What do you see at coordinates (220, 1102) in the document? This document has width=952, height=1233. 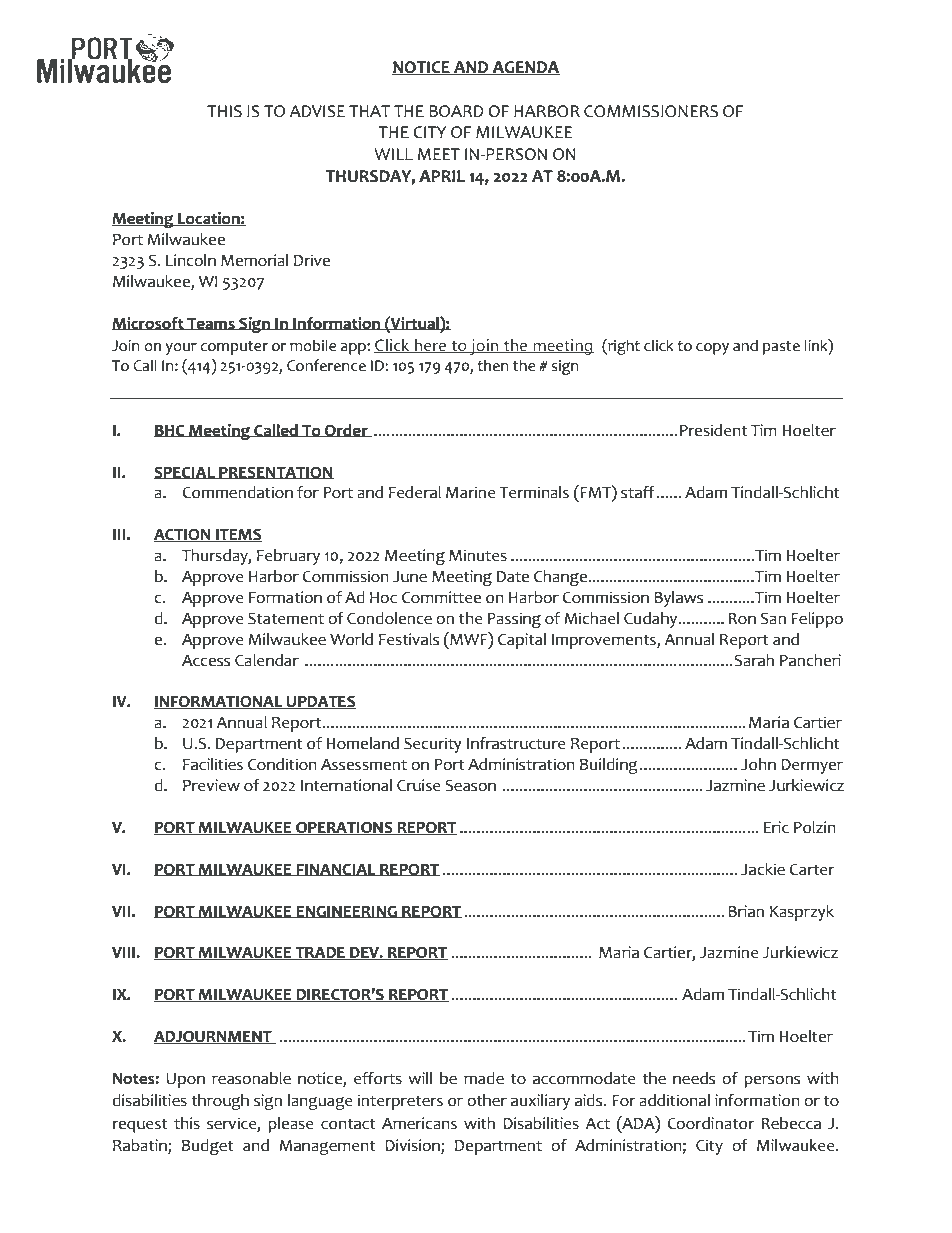 I see `through` at bounding box center [220, 1102].
